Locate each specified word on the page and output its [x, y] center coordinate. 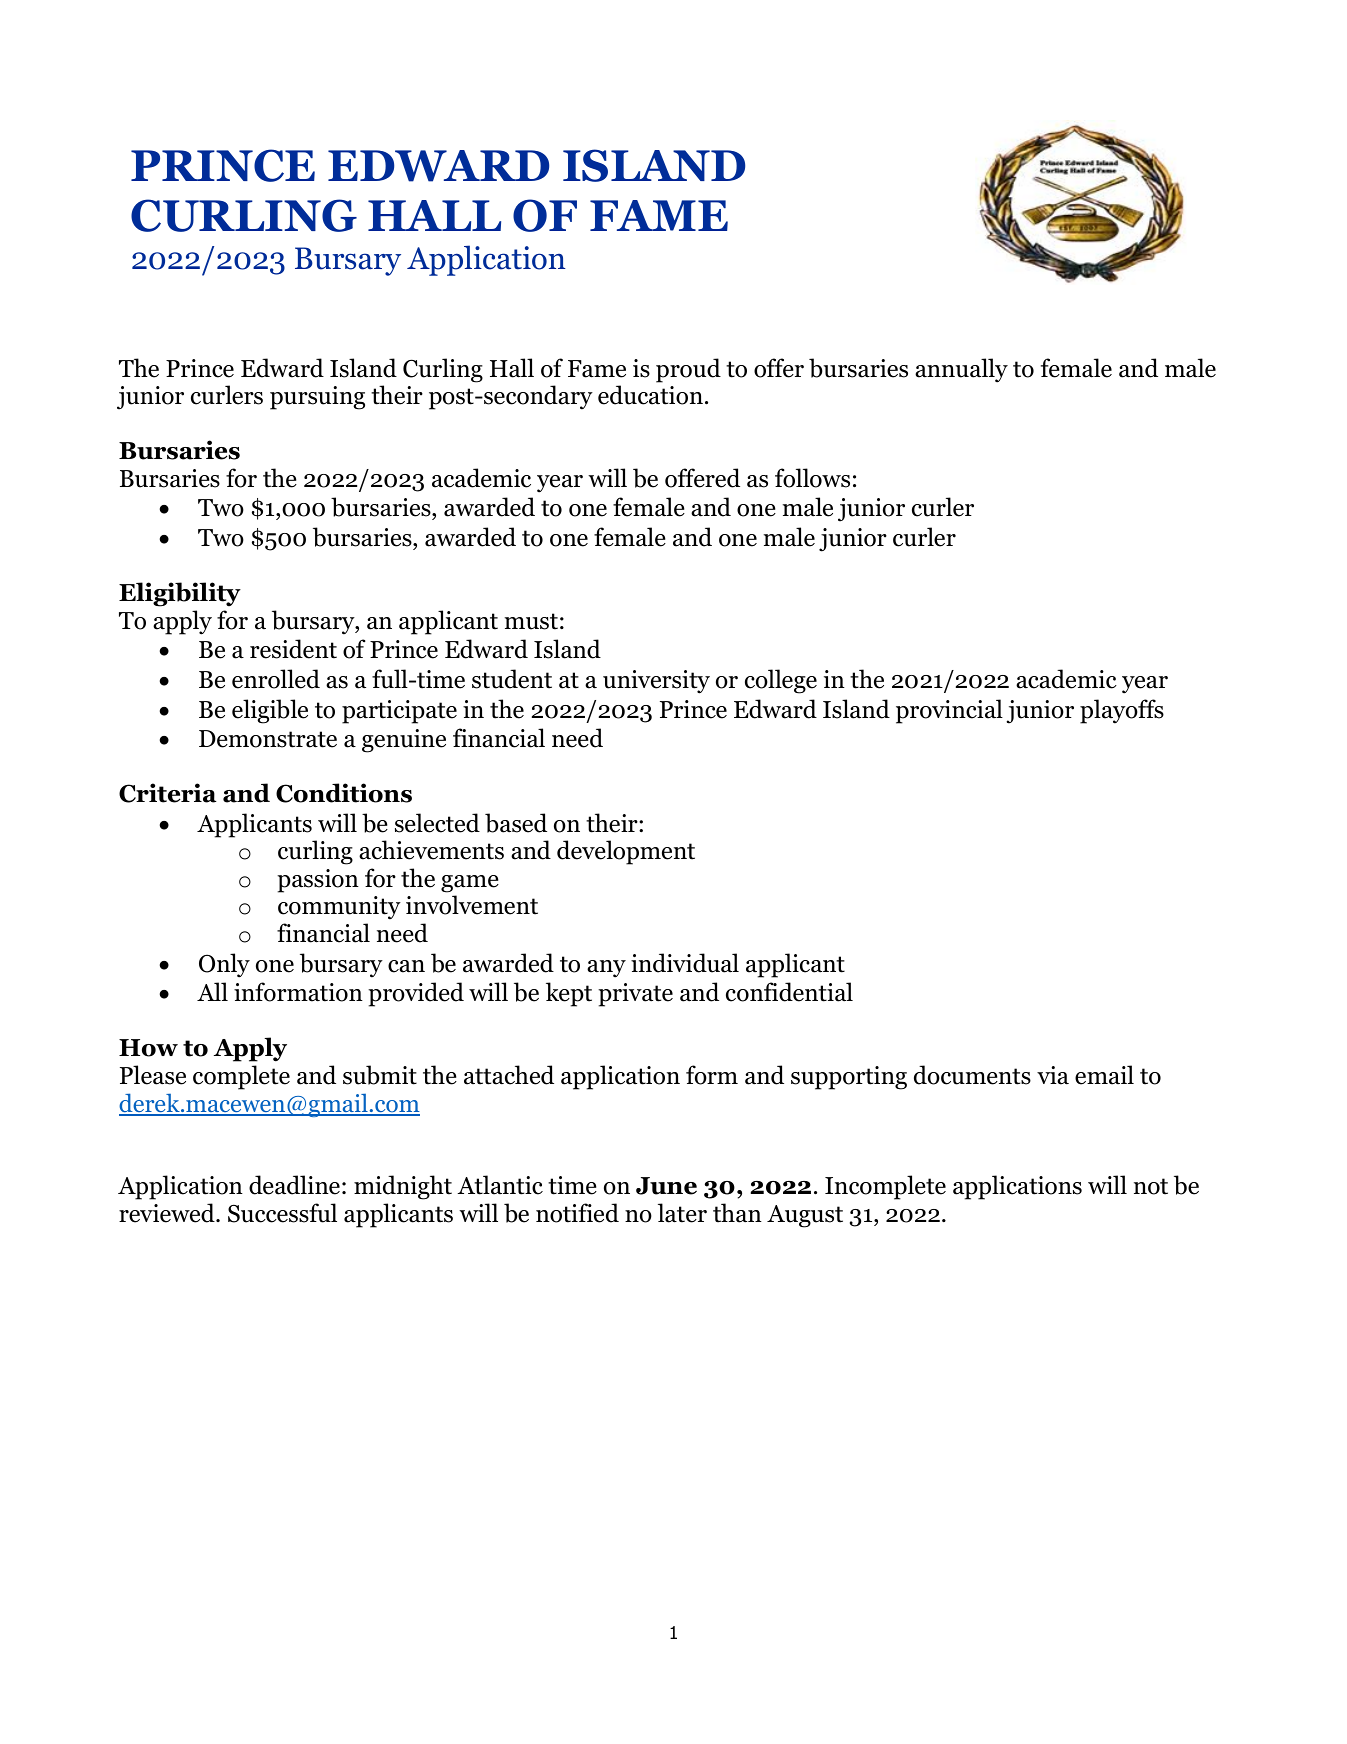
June [666, 1186]
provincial [949, 711]
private [635, 995]
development [626, 852]
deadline [294, 1185]
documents [972, 1075]
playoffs [1122, 711]
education [650, 395]
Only [224, 965]
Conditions [344, 793]
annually [961, 370]
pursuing [317, 398]
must [531, 621]
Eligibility [180, 594]
